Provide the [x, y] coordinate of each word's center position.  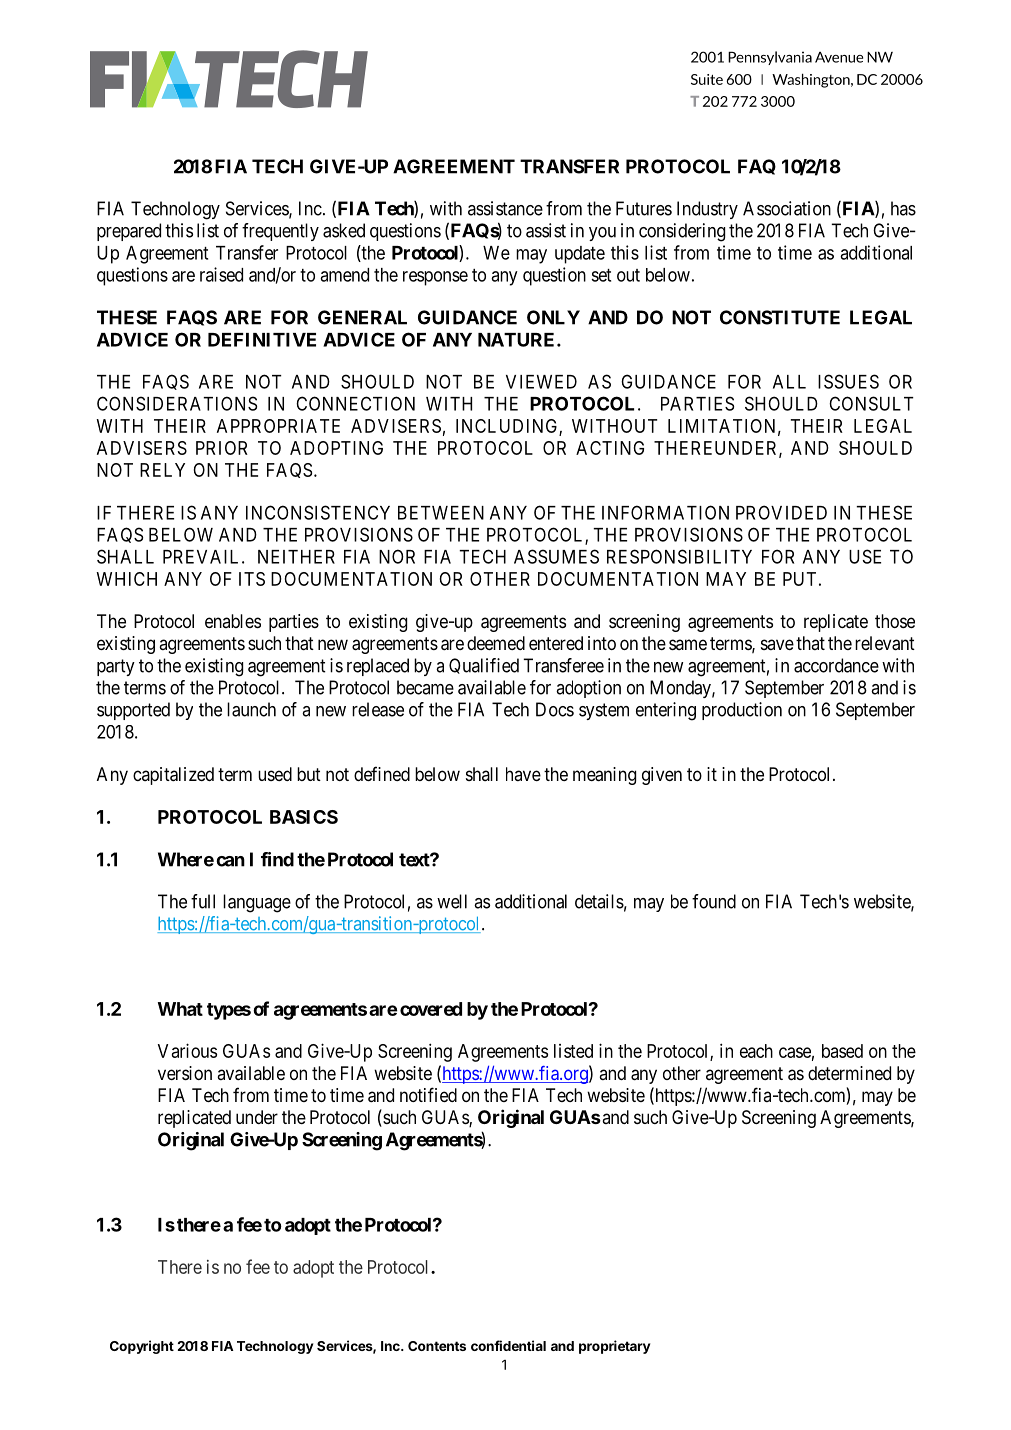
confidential [508, 1345]
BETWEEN [441, 513]
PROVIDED [781, 512]
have [523, 774]
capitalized [173, 776]
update [580, 255]
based [842, 1051]
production [742, 711]
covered [431, 1009]
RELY [162, 470]
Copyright [142, 1347]
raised [221, 274]
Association [787, 208]
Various [187, 1050]
